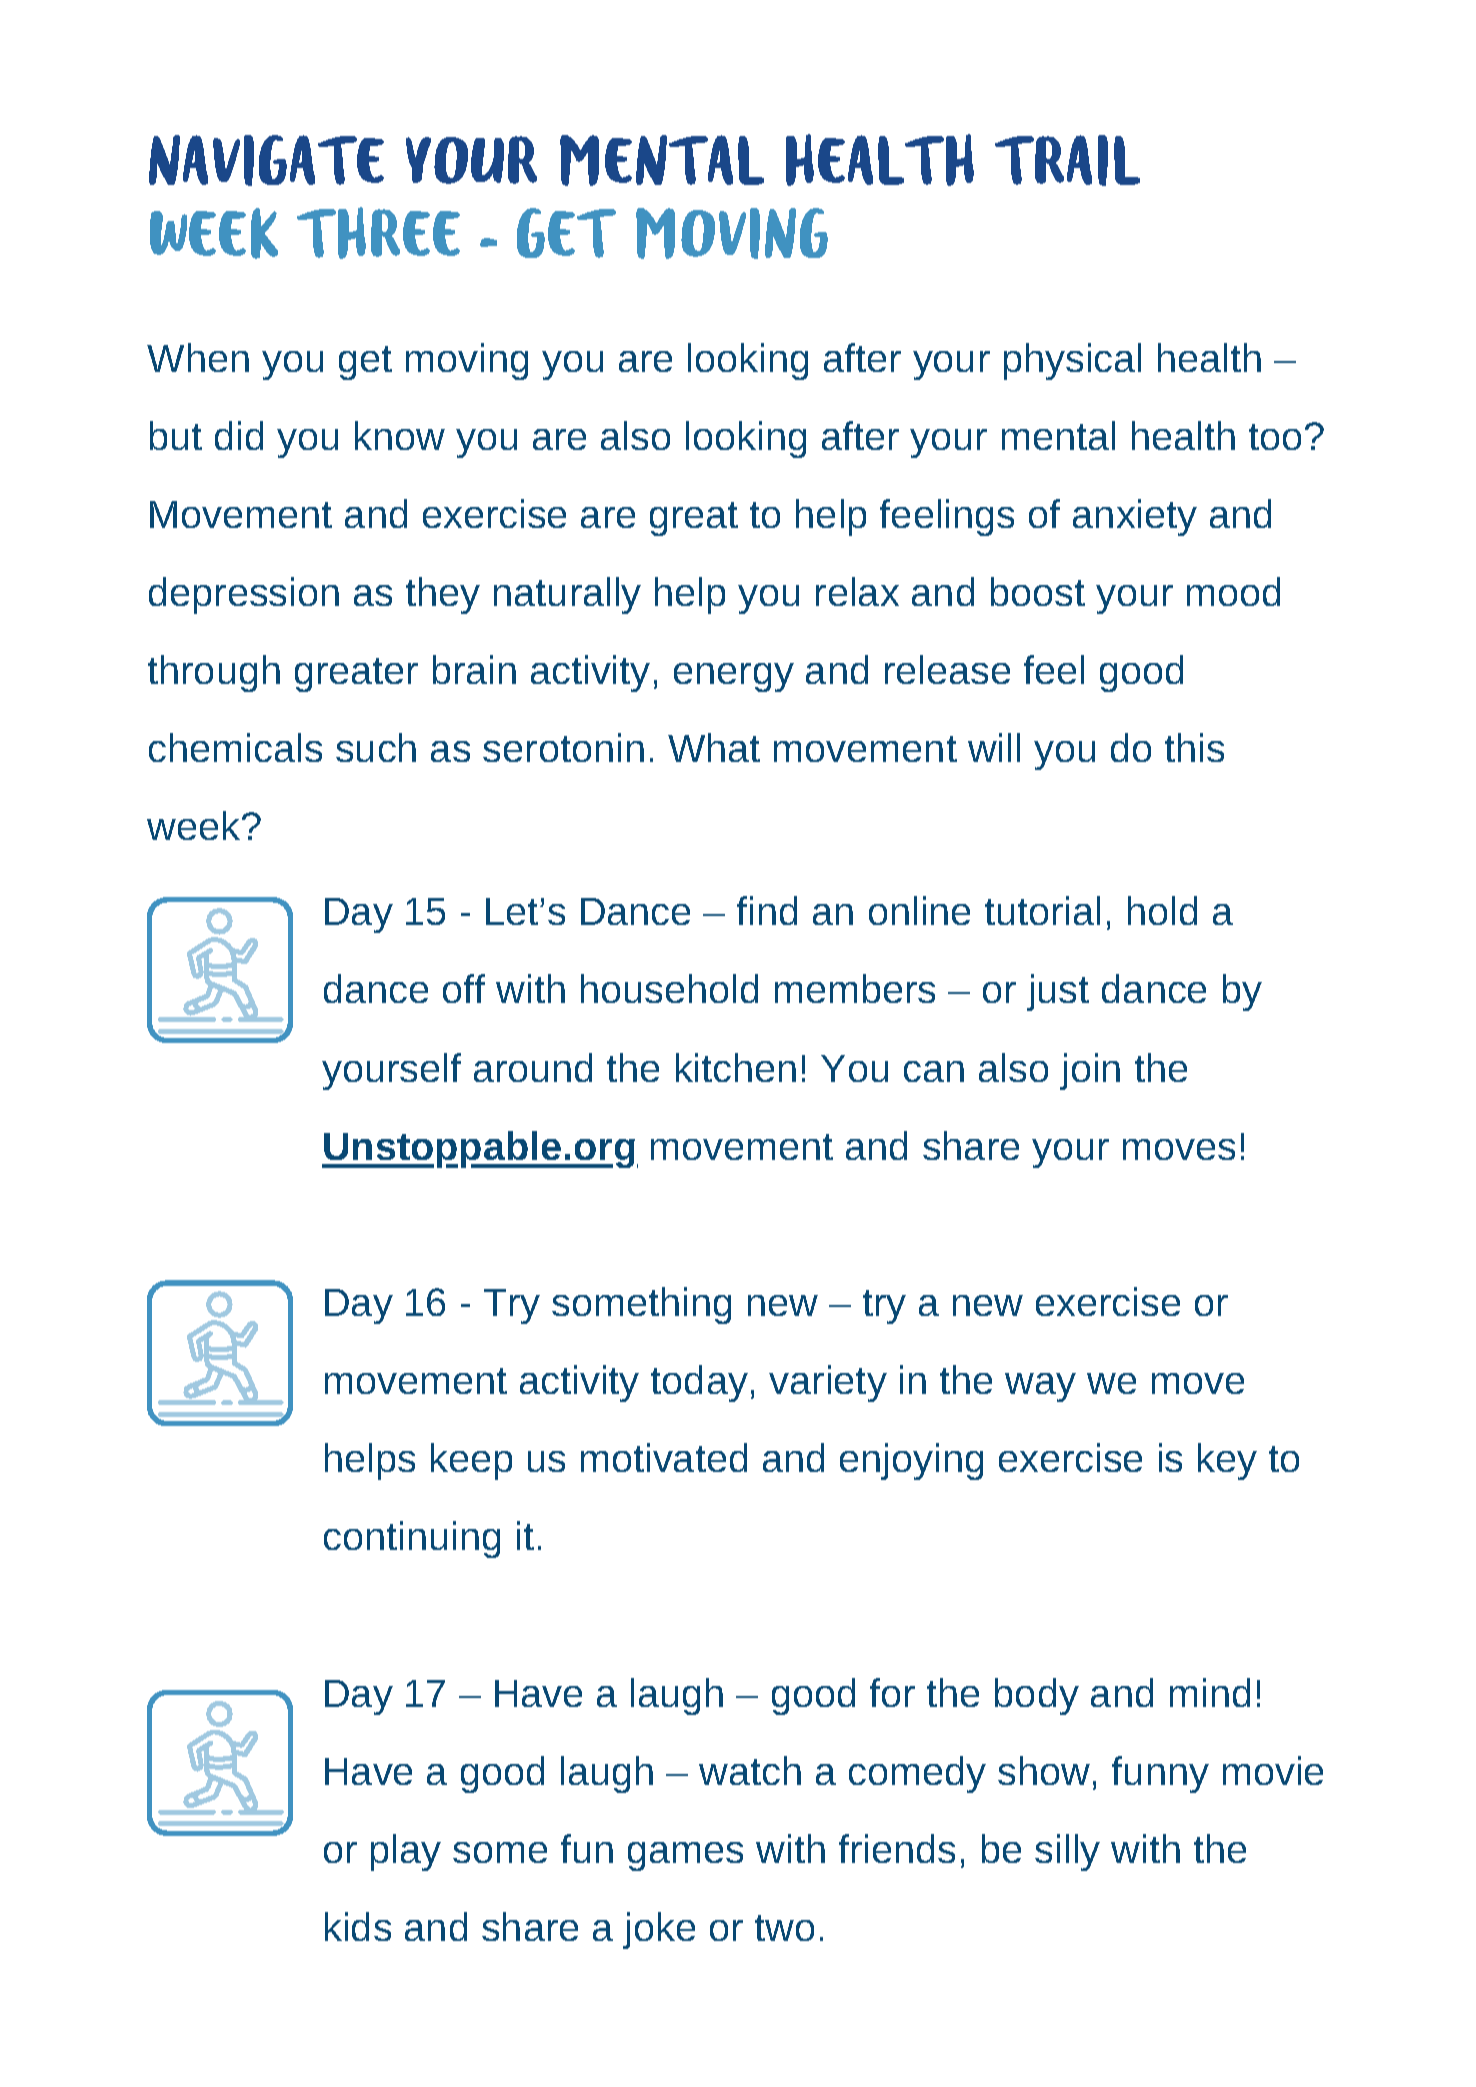 The width and height of the image is (1476, 2087). Describe the element at coordinates (714, 747) in the image. I see `What` at that location.
